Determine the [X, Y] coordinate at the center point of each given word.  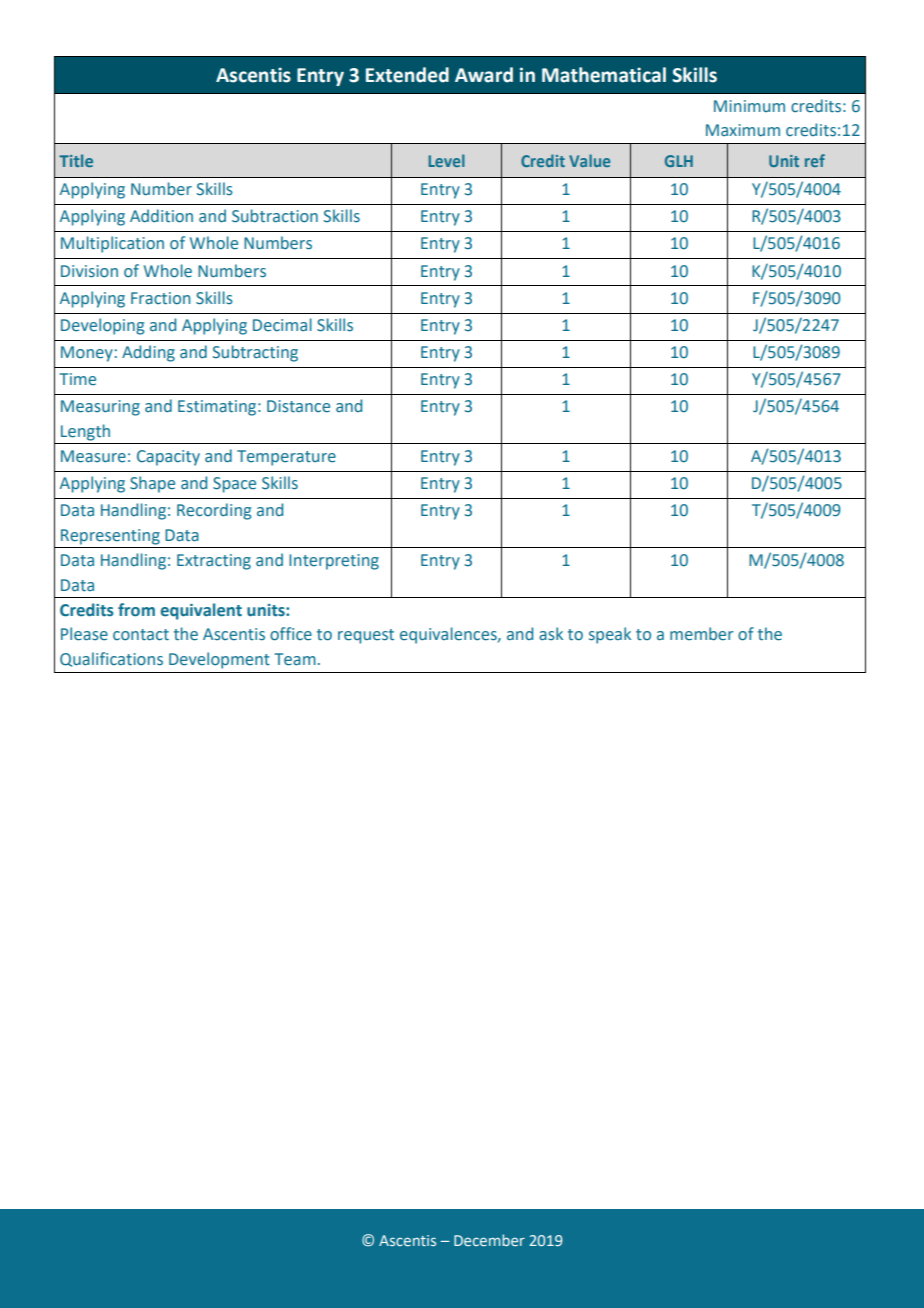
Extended [407, 75]
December [489, 1240]
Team [295, 659]
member [701, 634]
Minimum [749, 106]
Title [76, 160]
